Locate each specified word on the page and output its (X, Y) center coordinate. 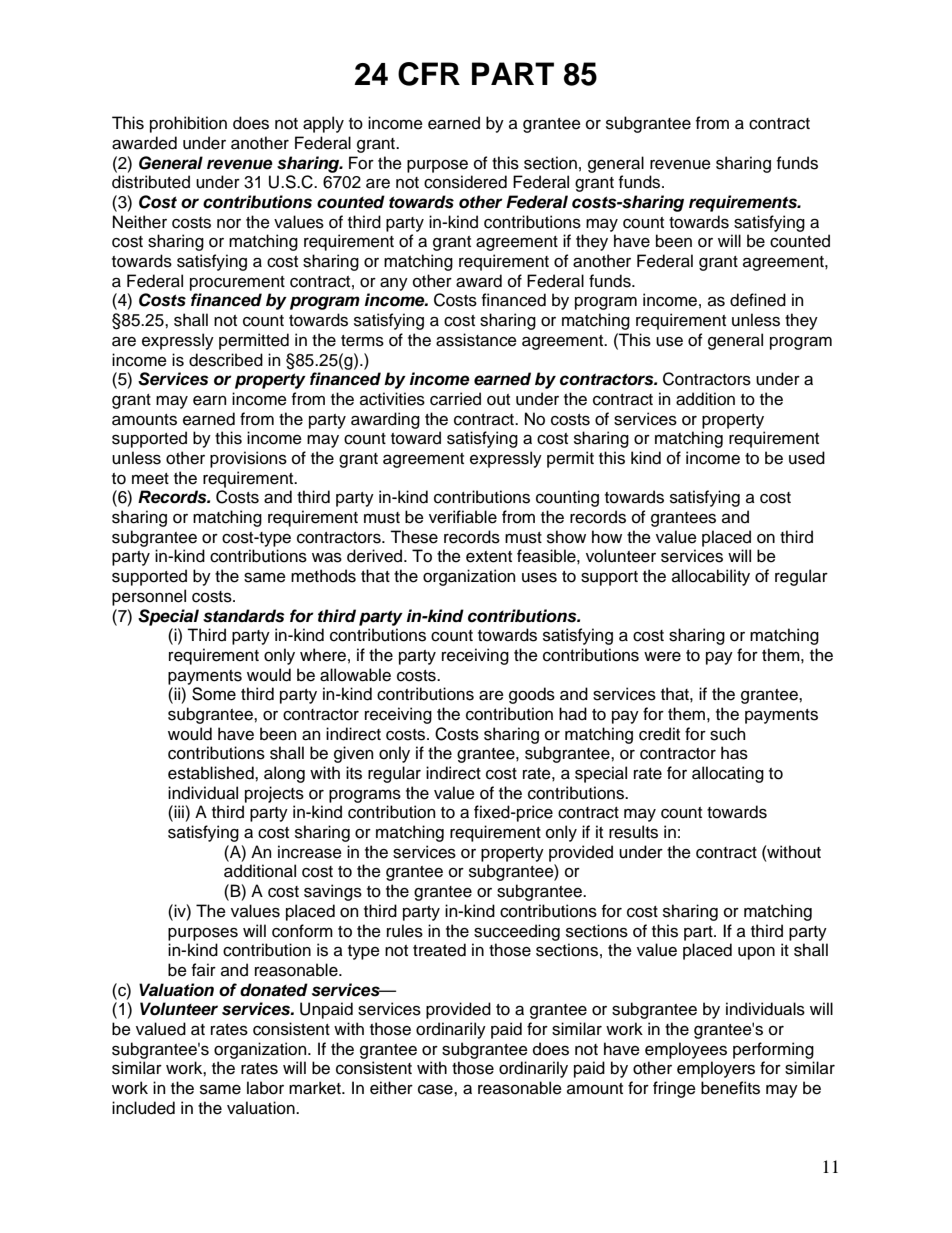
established (212, 773)
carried (455, 399)
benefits (730, 1088)
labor (265, 1088)
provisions (248, 459)
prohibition (188, 124)
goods (532, 695)
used (807, 458)
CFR (429, 74)
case (436, 1089)
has (734, 753)
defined (758, 300)
